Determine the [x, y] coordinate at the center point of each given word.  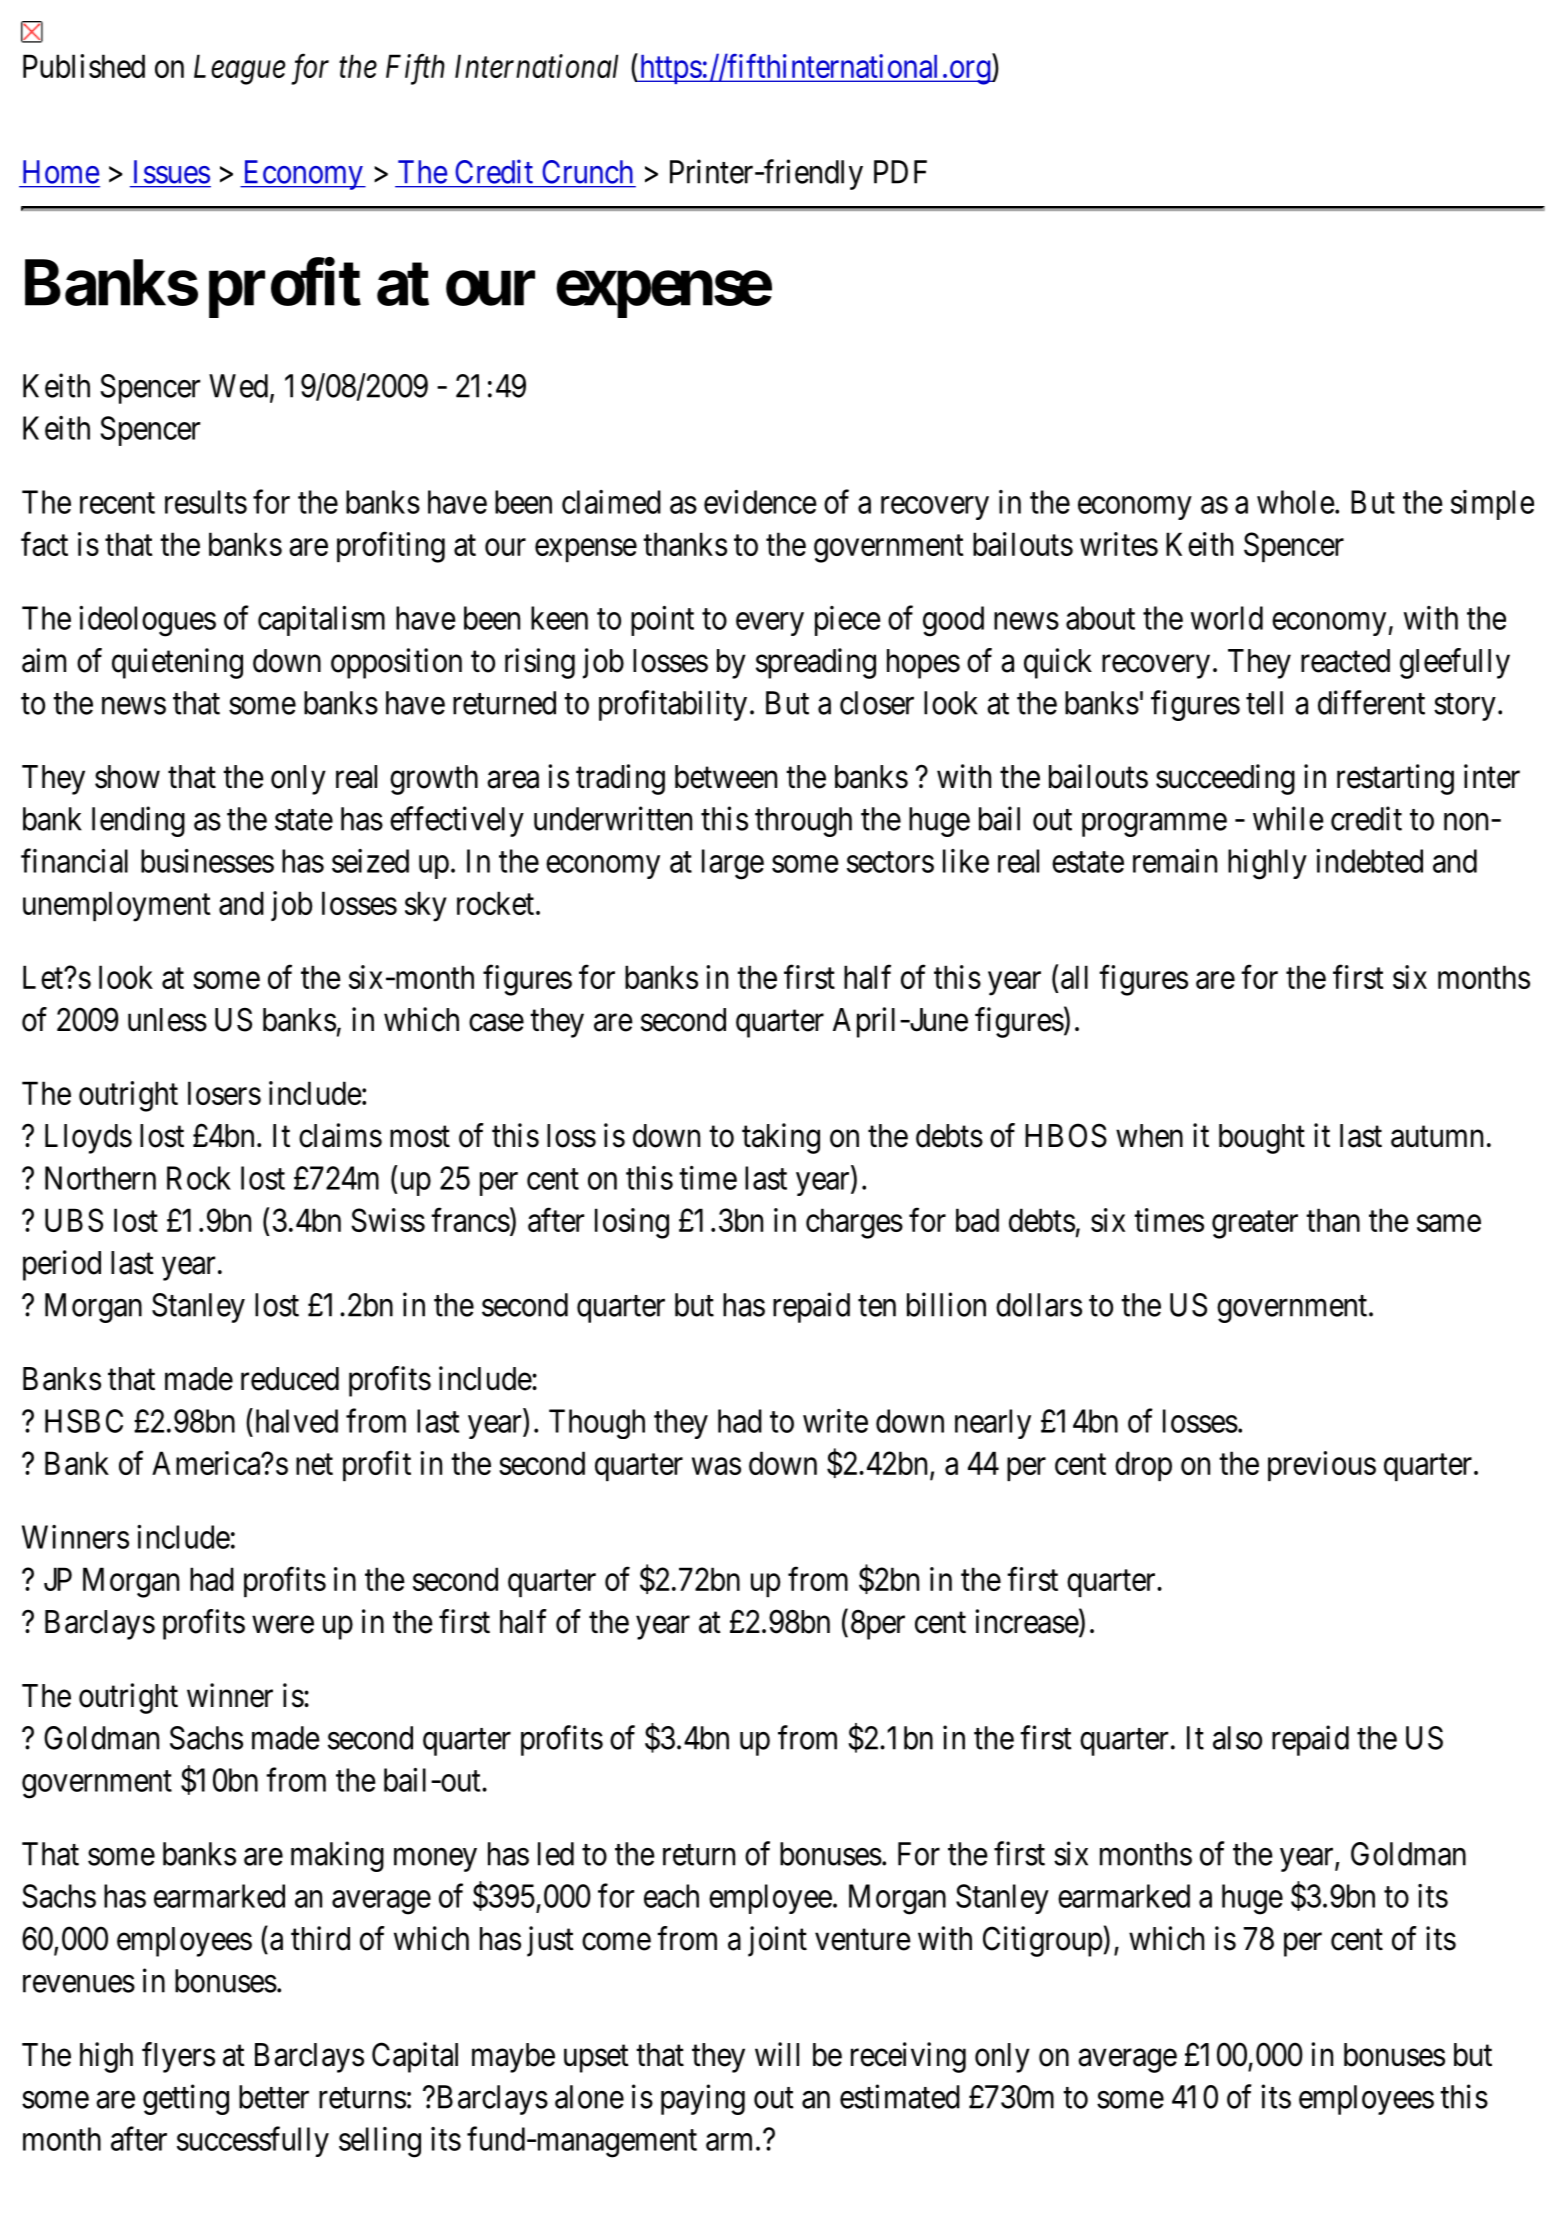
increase [1027, 1621]
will [777, 2054]
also [1237, 1738]
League [239, 70]
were [283, 1625]
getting [186, 2099]
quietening [177, 663]
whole [1296, 502]
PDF [900, 172]
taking [781, 1138]
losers [224, 1093]
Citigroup [1043, 1941]
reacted [1345, 661]
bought [1262, 1139]
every [770, 624]
